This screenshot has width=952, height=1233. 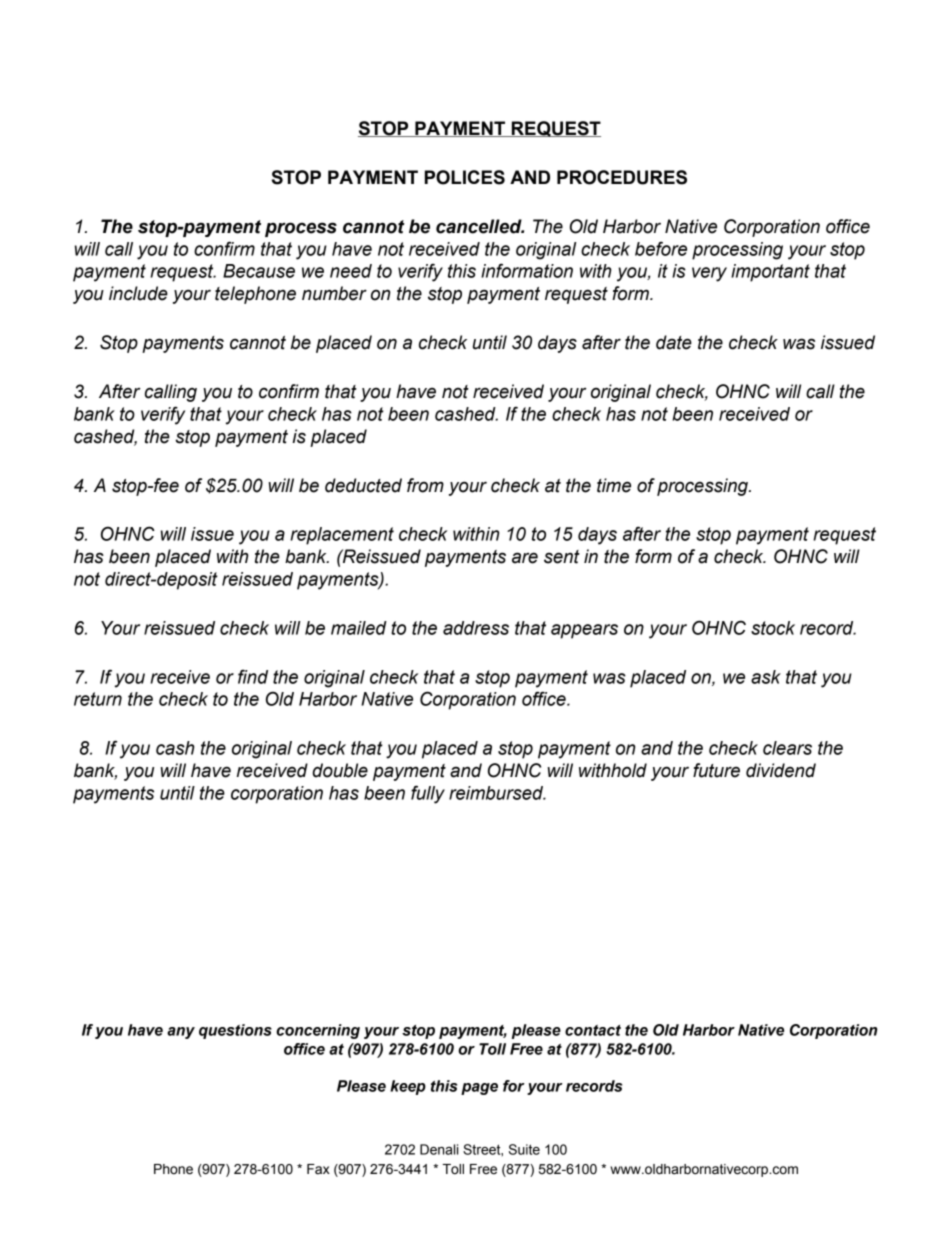 What do you see at coordinates (716, 770) in the screenshot?
I see `future` at bounding box center [716, 770].
